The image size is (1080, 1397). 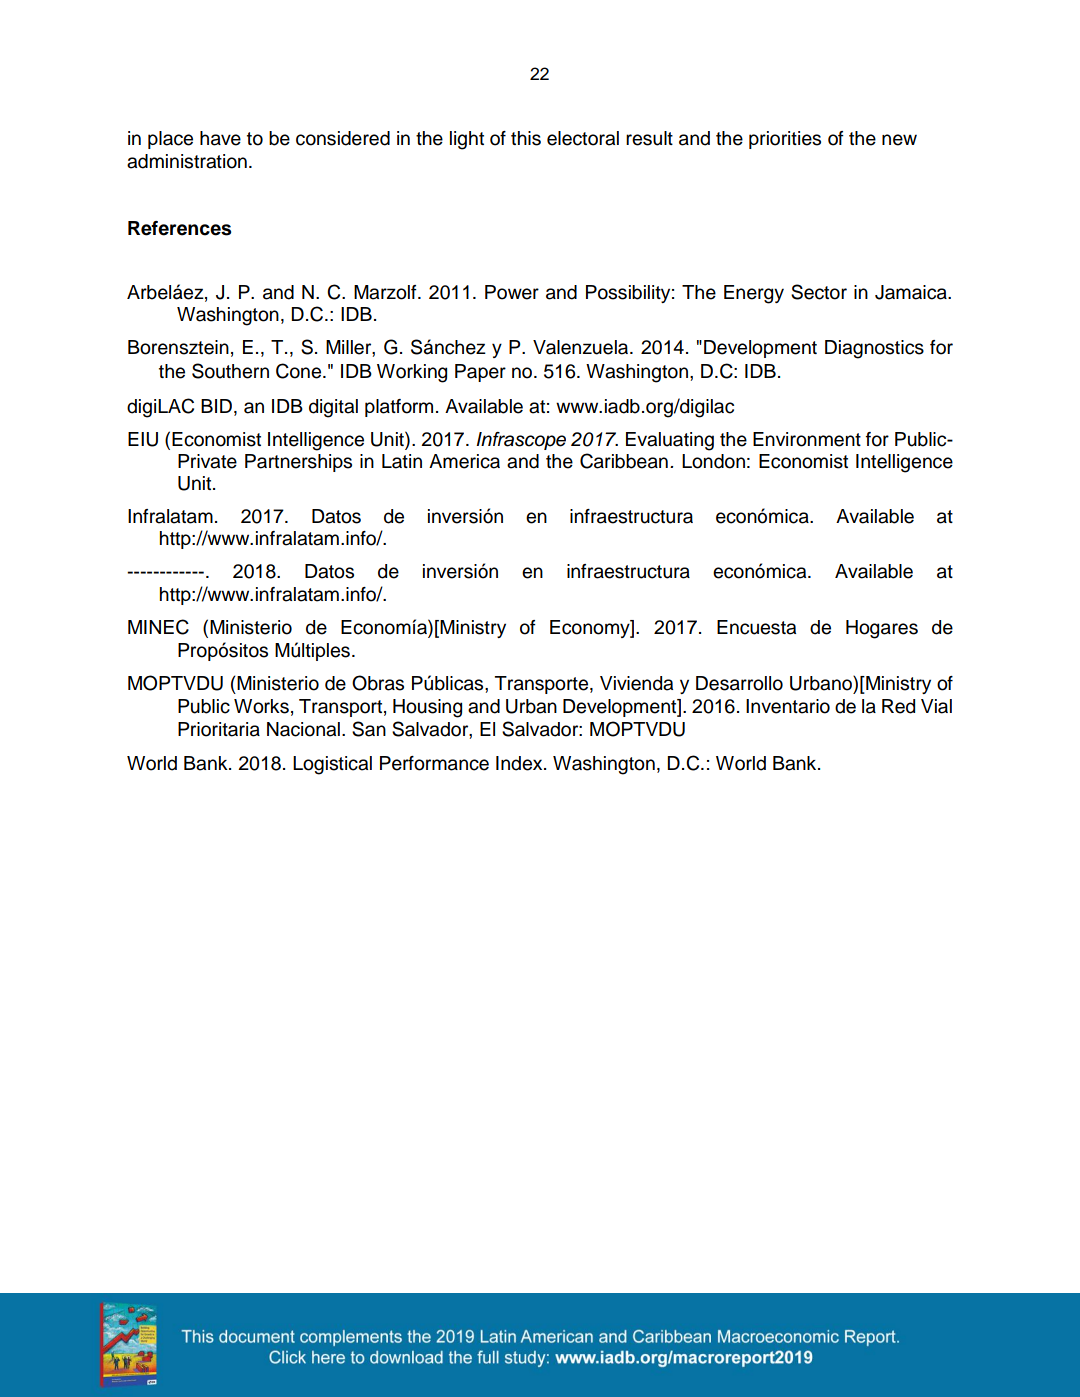 I want to click on have, so click(x=220, y=138).
